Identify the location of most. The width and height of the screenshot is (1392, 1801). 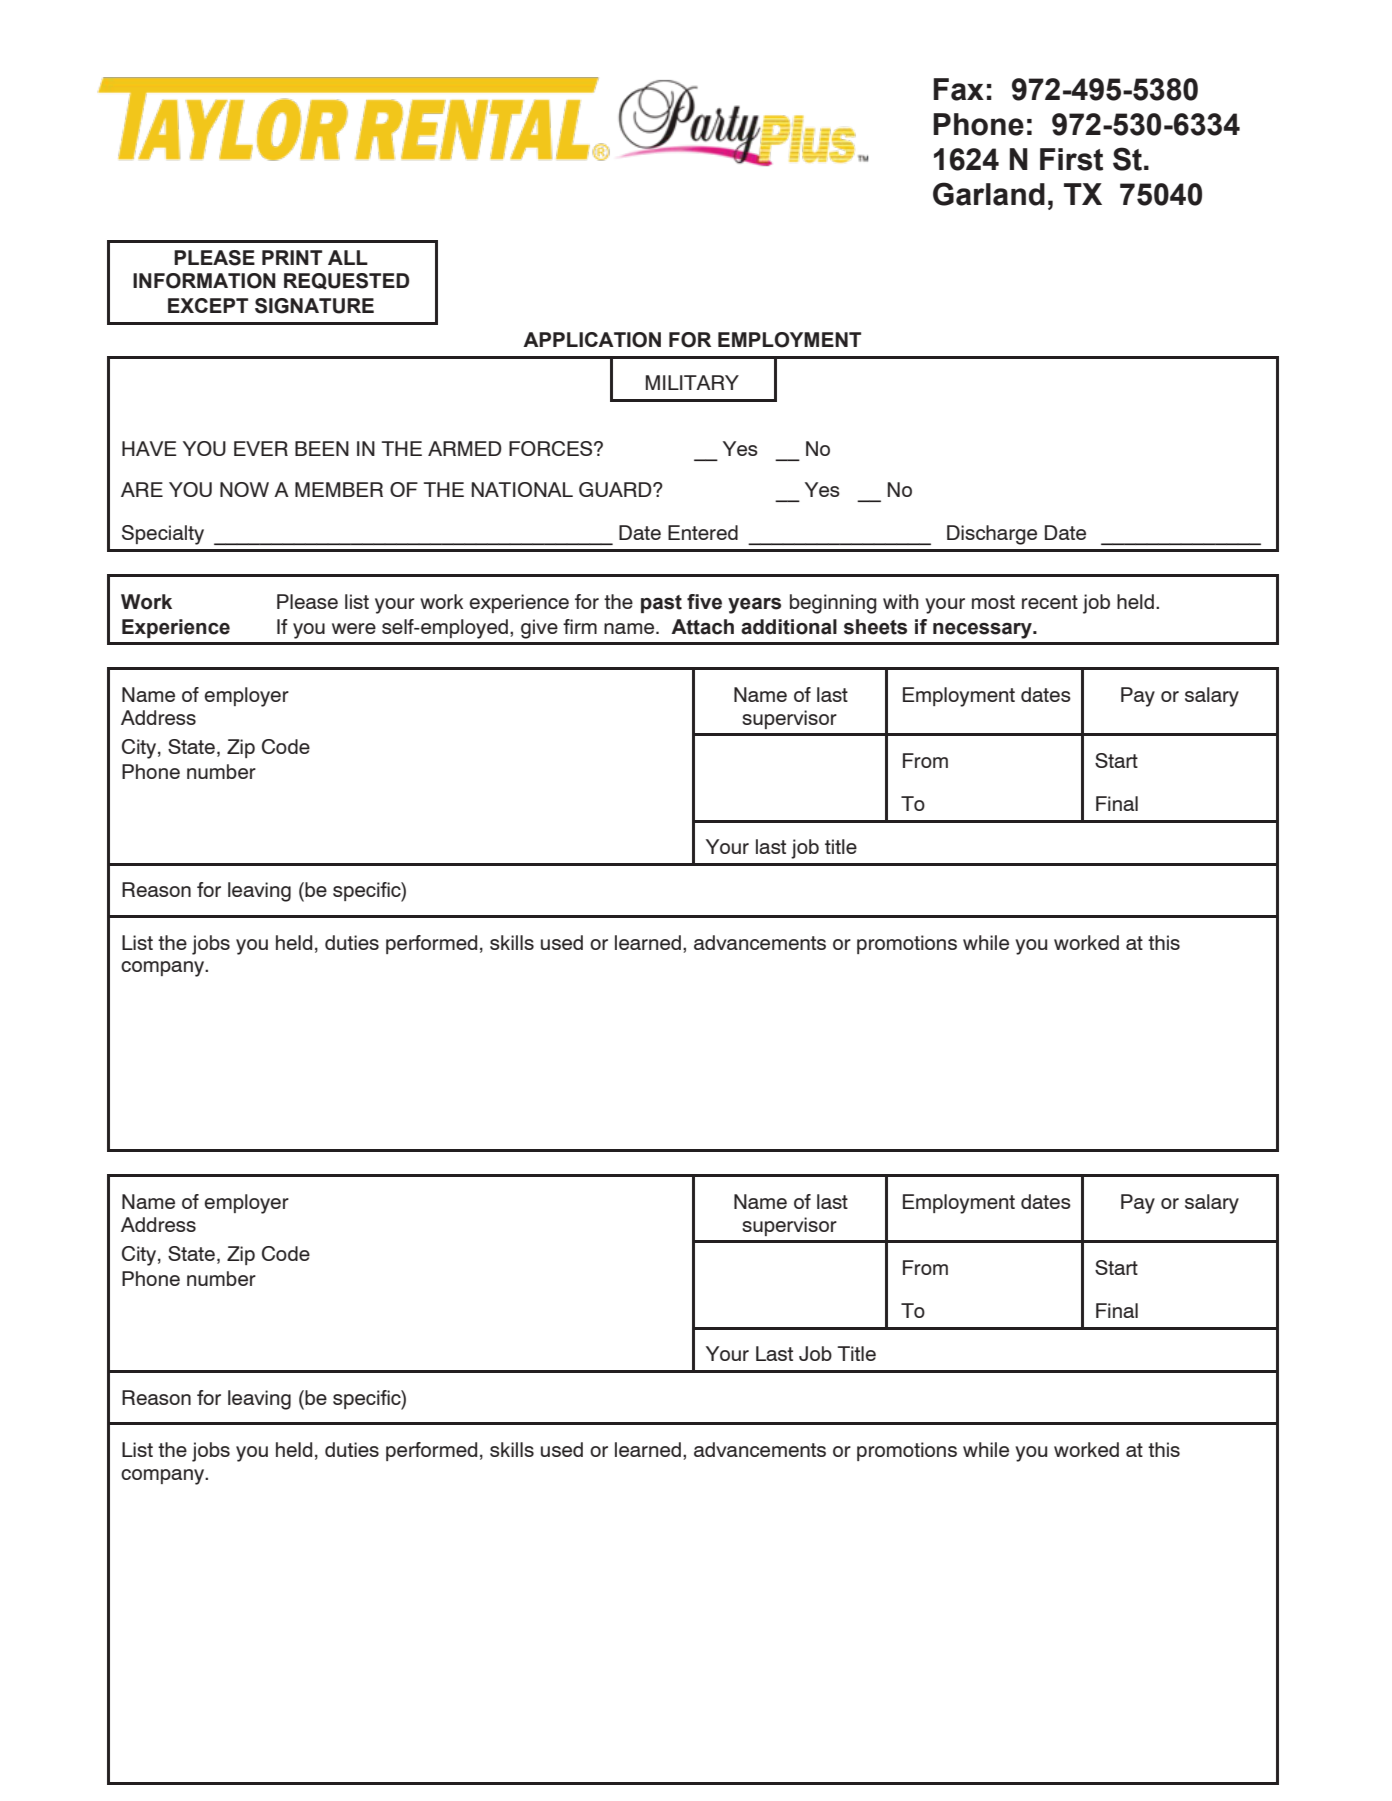
(993, 602).
